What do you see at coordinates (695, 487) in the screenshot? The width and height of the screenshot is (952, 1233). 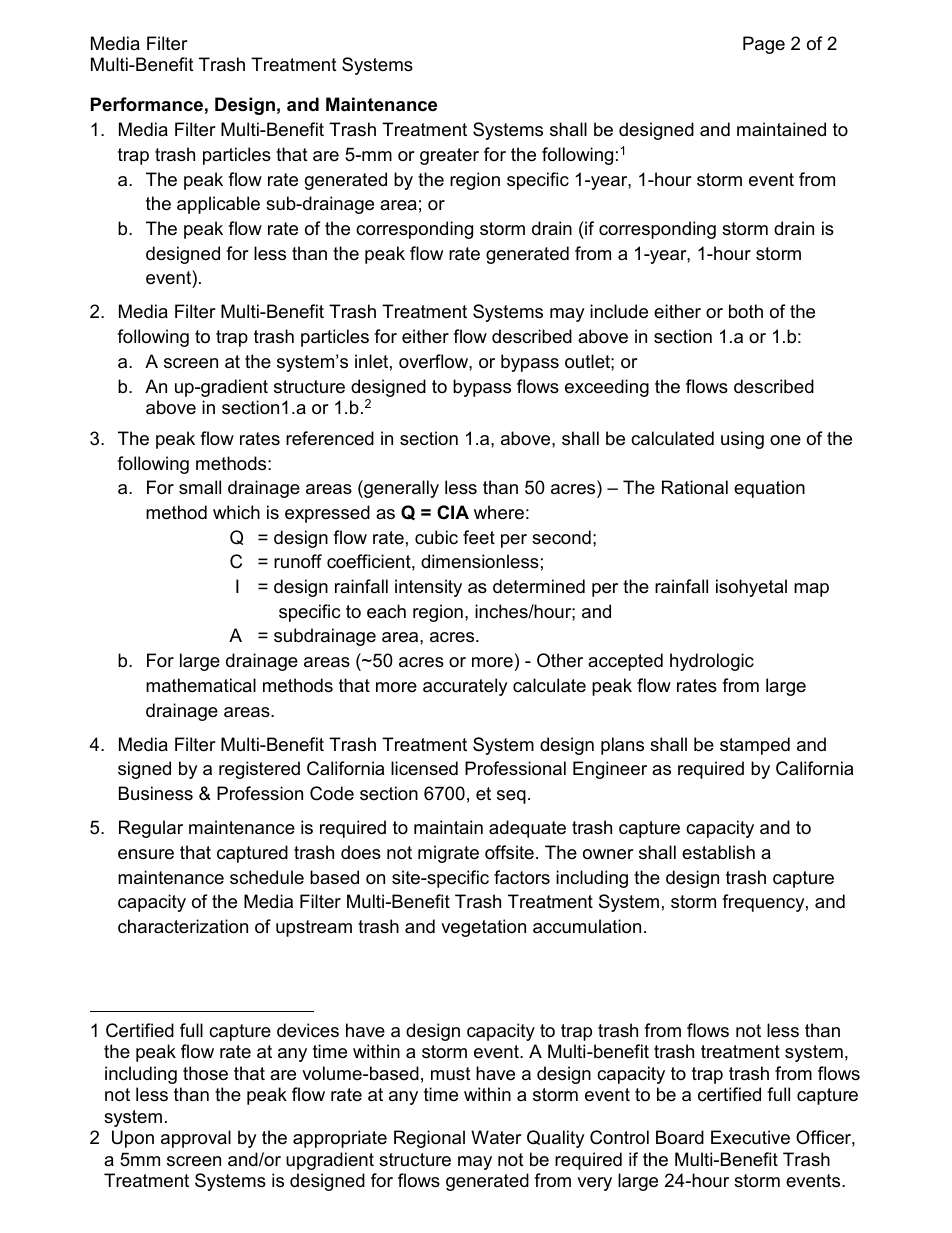 I see `Rational` at bounding box center [695, 487].
